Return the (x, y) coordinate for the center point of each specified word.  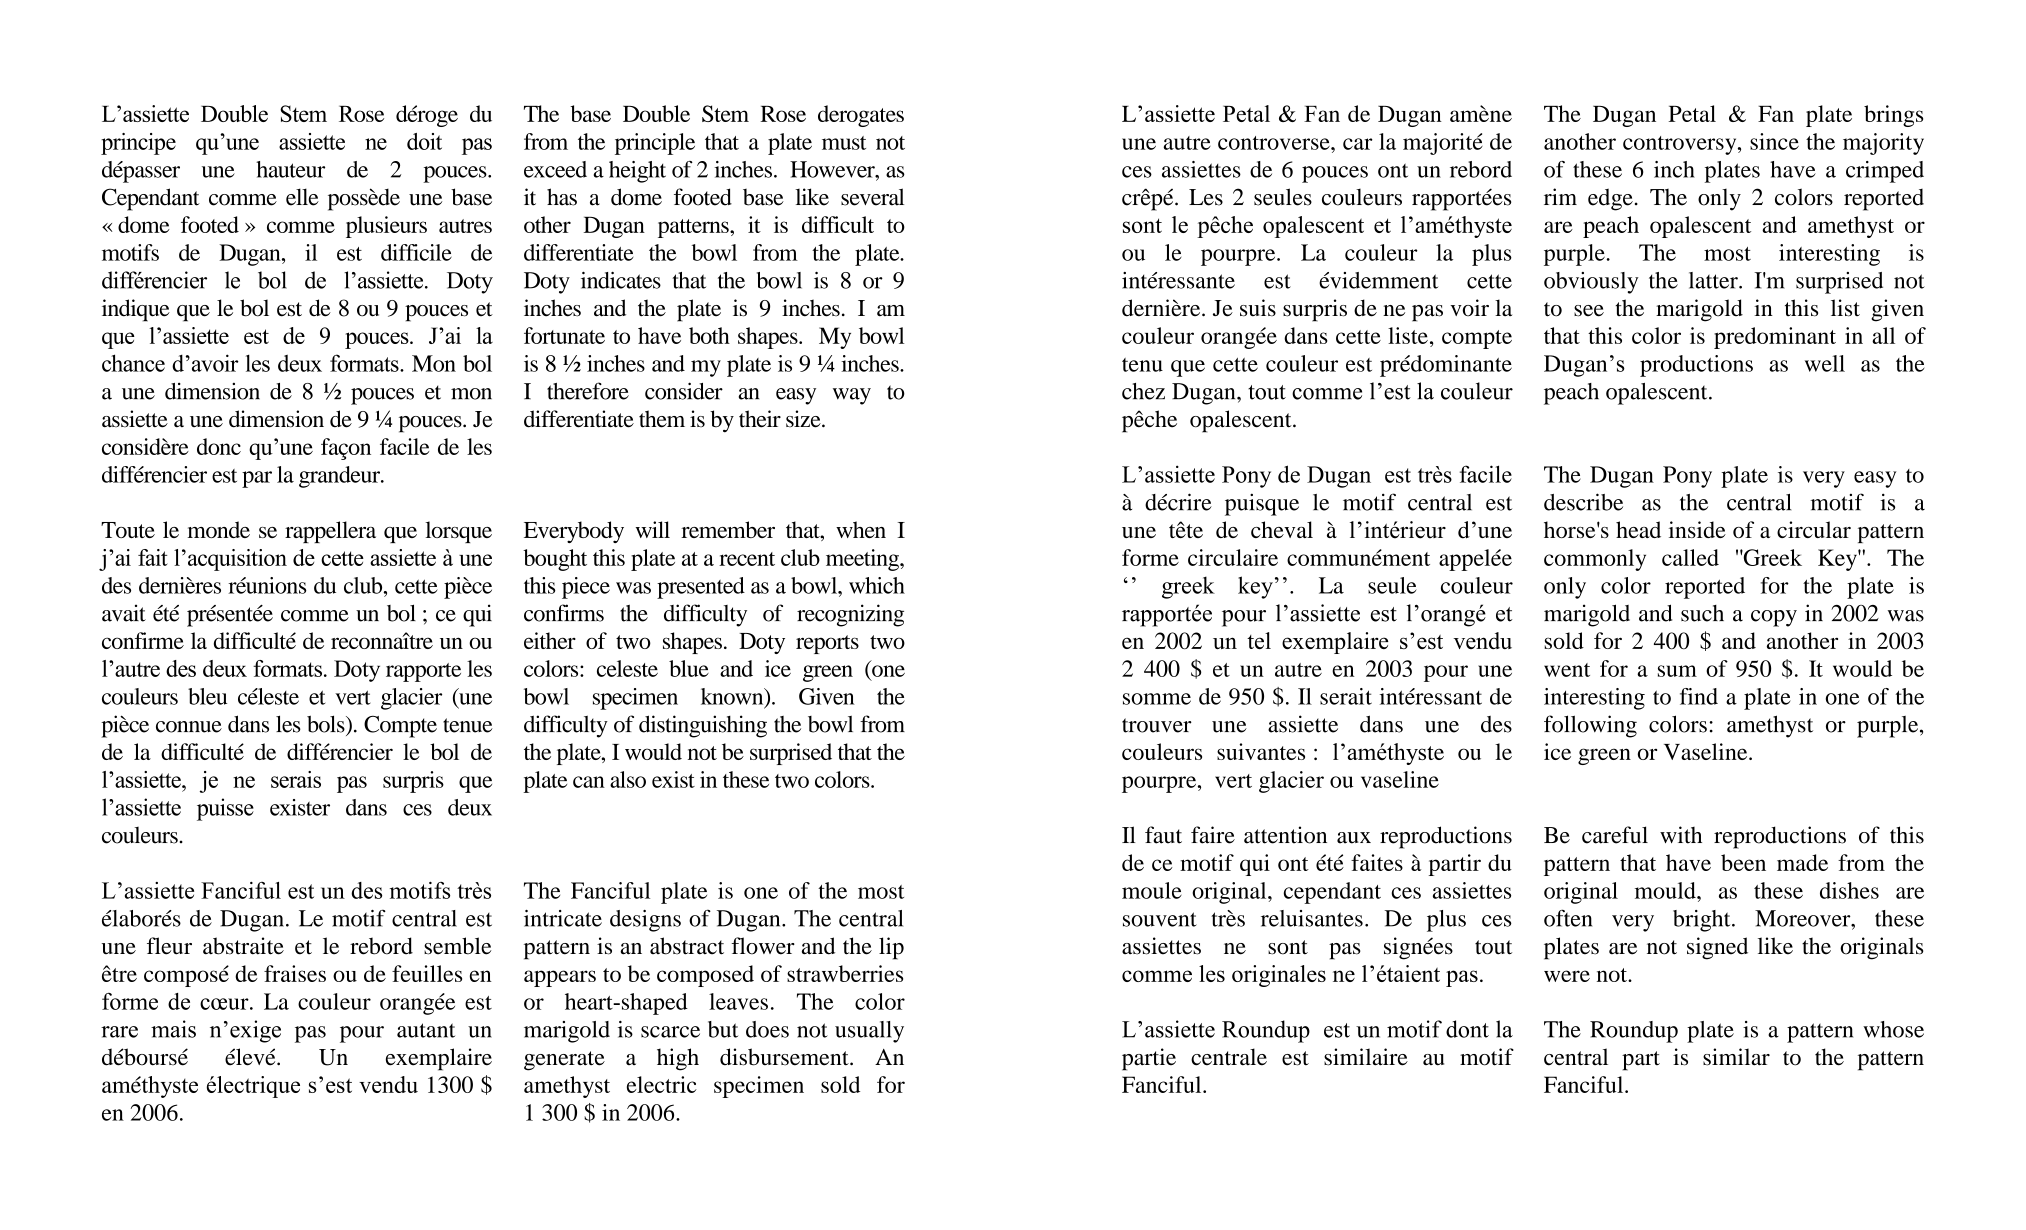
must (844, 143)
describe (1583, 502)
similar (1736, 1057)
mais (173, 1029)
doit (424, 141)
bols (327, 724)
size (804, 419)
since (1774, 141)
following (1590, 726)
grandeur (341, 477)
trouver (1157, 725)
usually (869, 1032)
